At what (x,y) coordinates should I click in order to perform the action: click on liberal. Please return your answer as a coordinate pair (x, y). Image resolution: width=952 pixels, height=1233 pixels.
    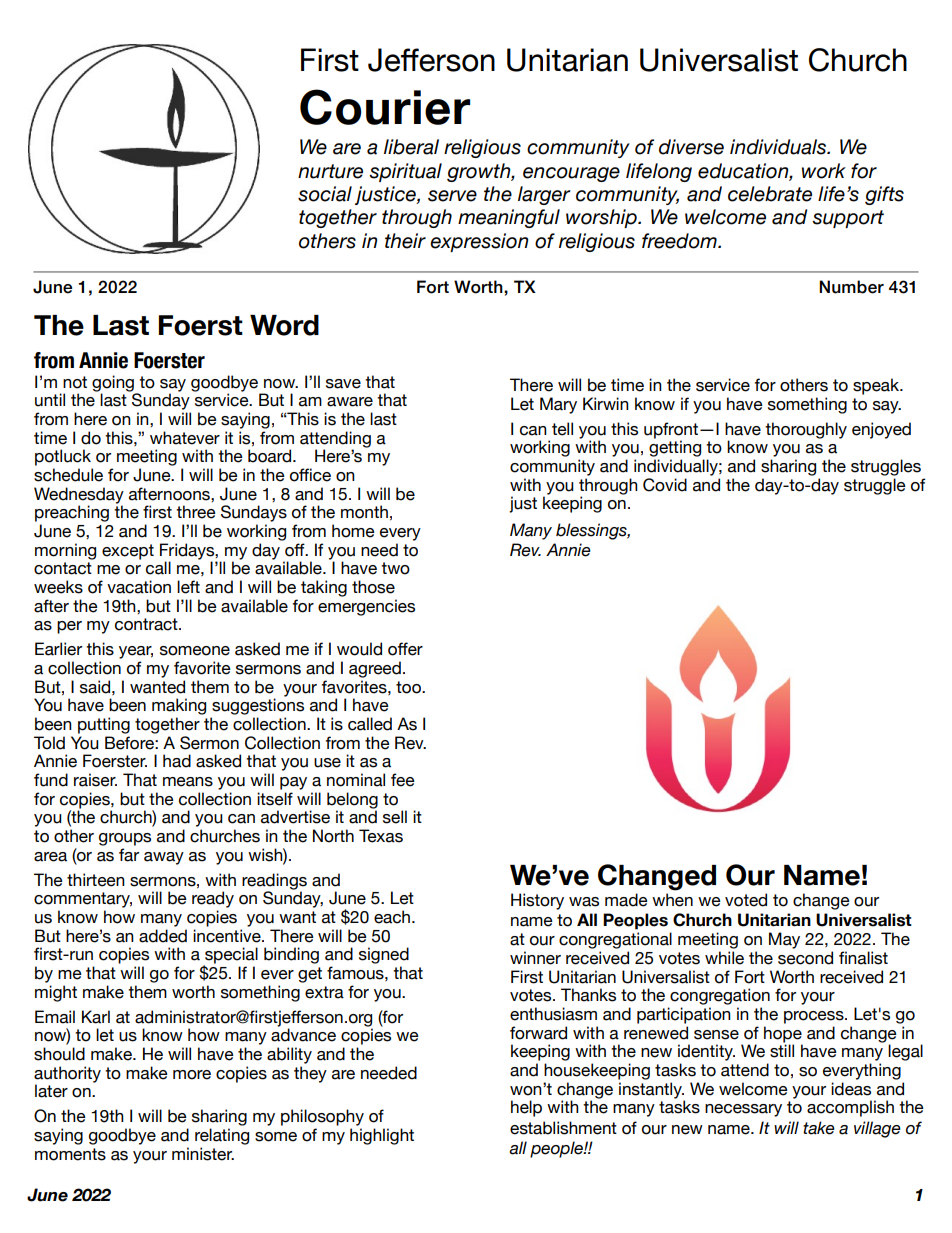
    Looking at the image, I should click on (411, 147).
